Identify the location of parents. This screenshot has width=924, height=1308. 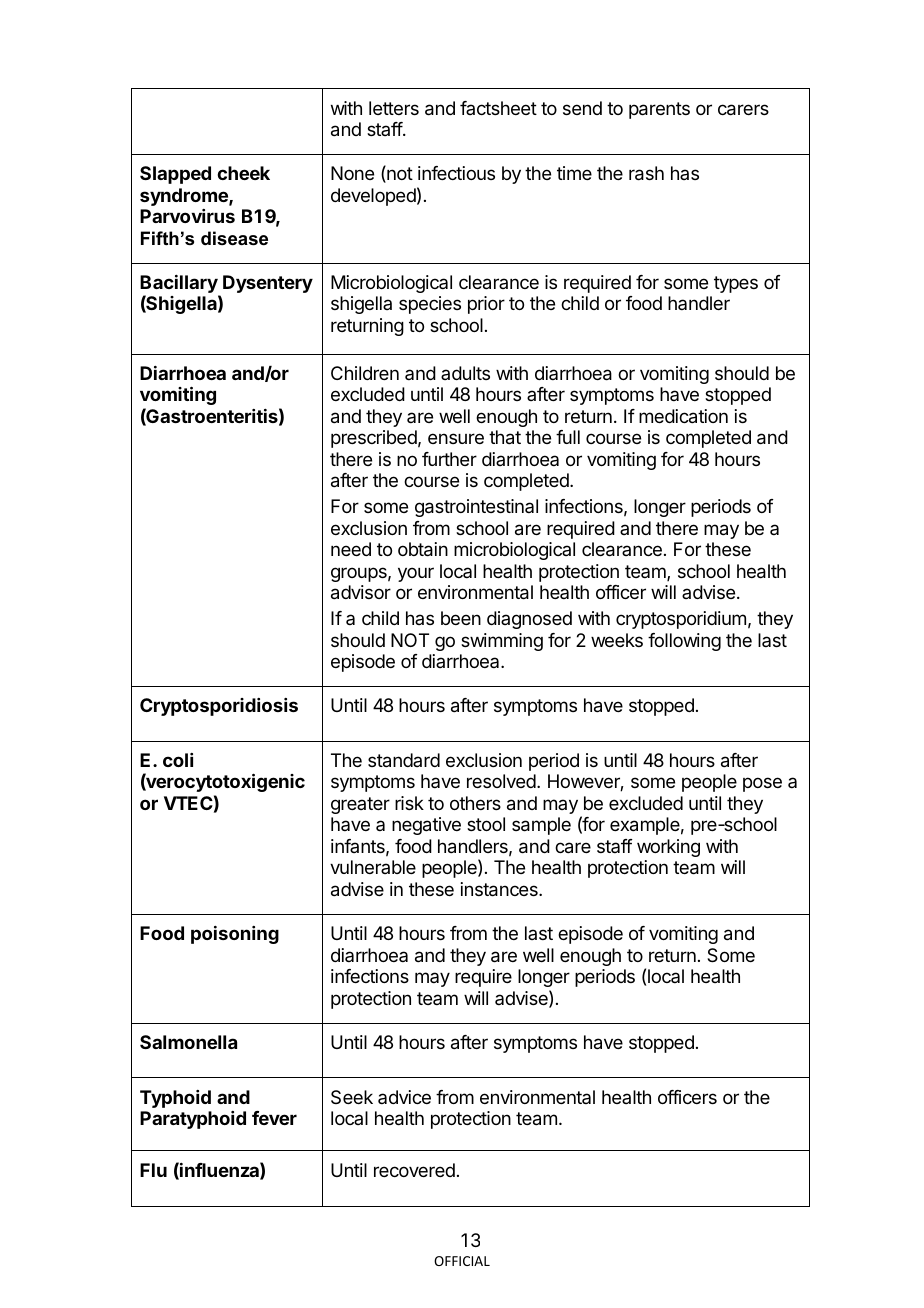
(659, 110).
